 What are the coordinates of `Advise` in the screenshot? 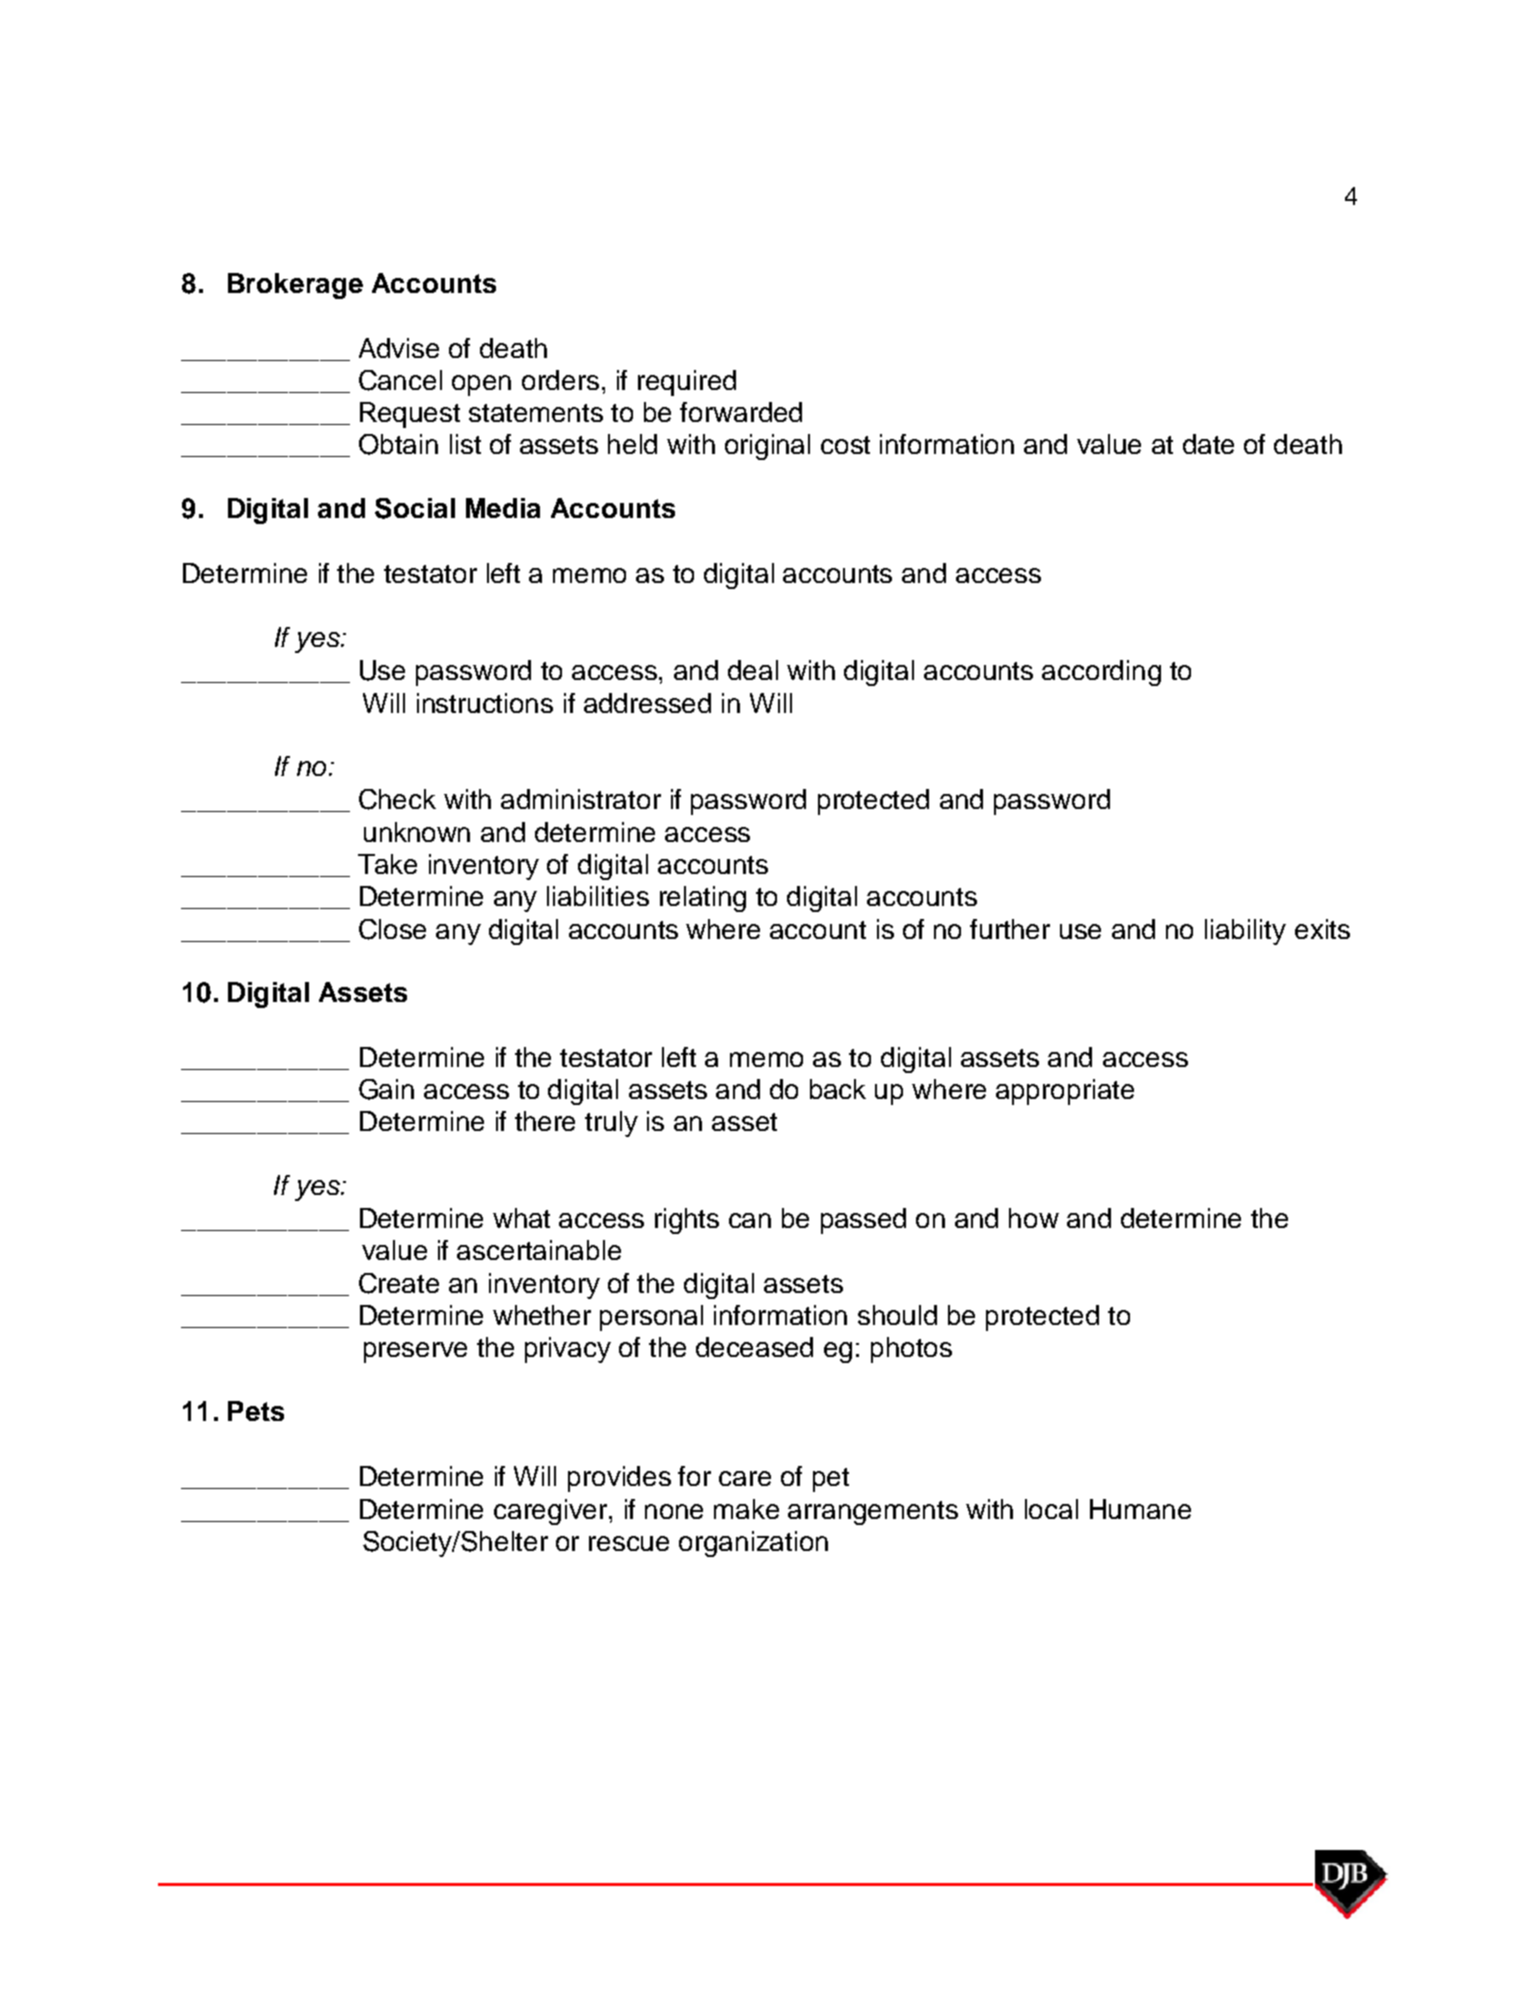 It's located at (399, 348).
